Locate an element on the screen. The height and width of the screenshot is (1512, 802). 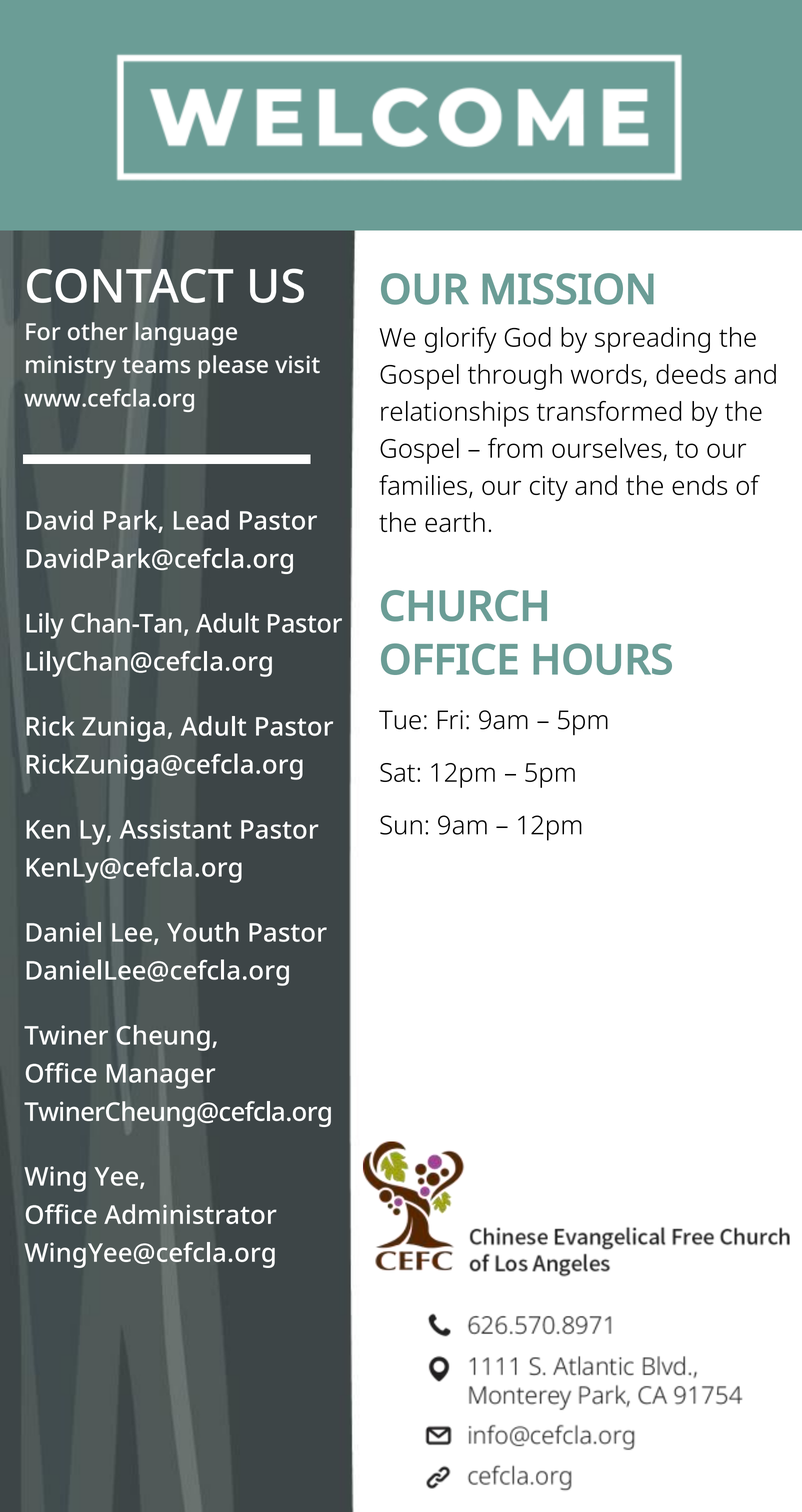
Youth is located at coordinates (203, 932).
